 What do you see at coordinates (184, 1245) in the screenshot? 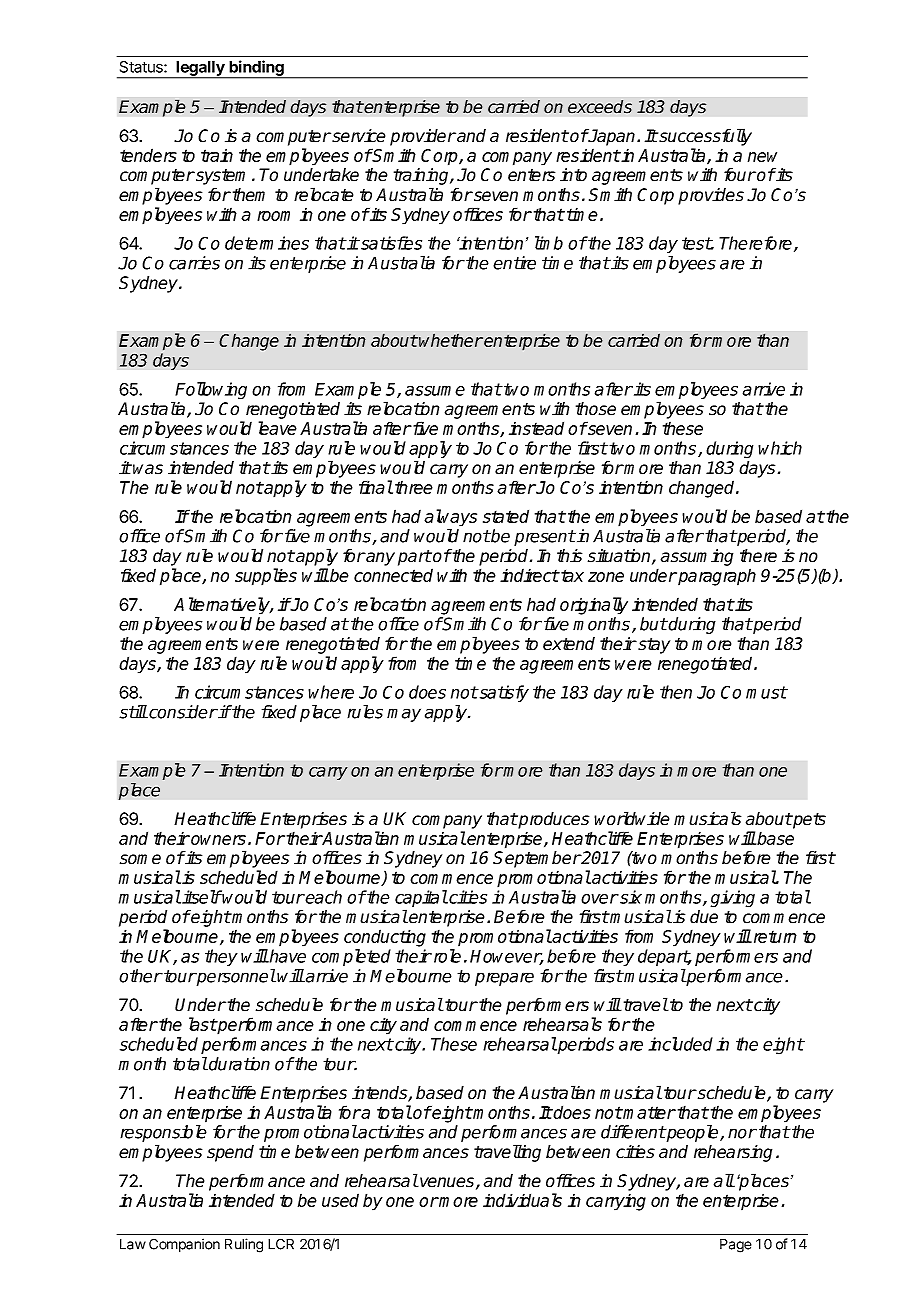
I see `Companion` at bounding box center [184, 1245].
